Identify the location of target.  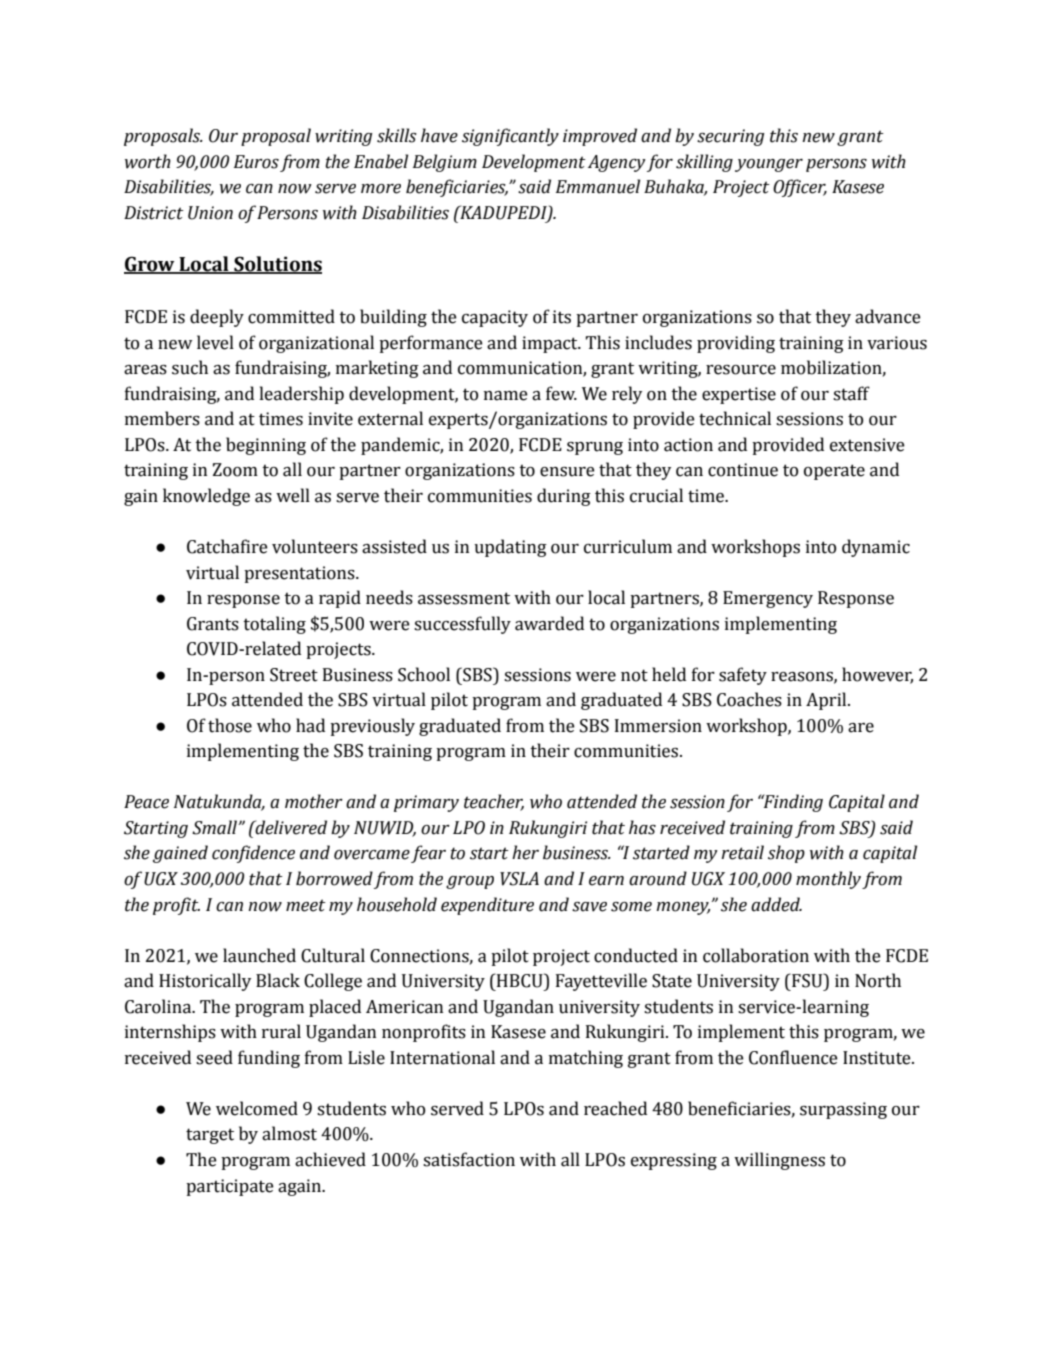
(210, 1136).
